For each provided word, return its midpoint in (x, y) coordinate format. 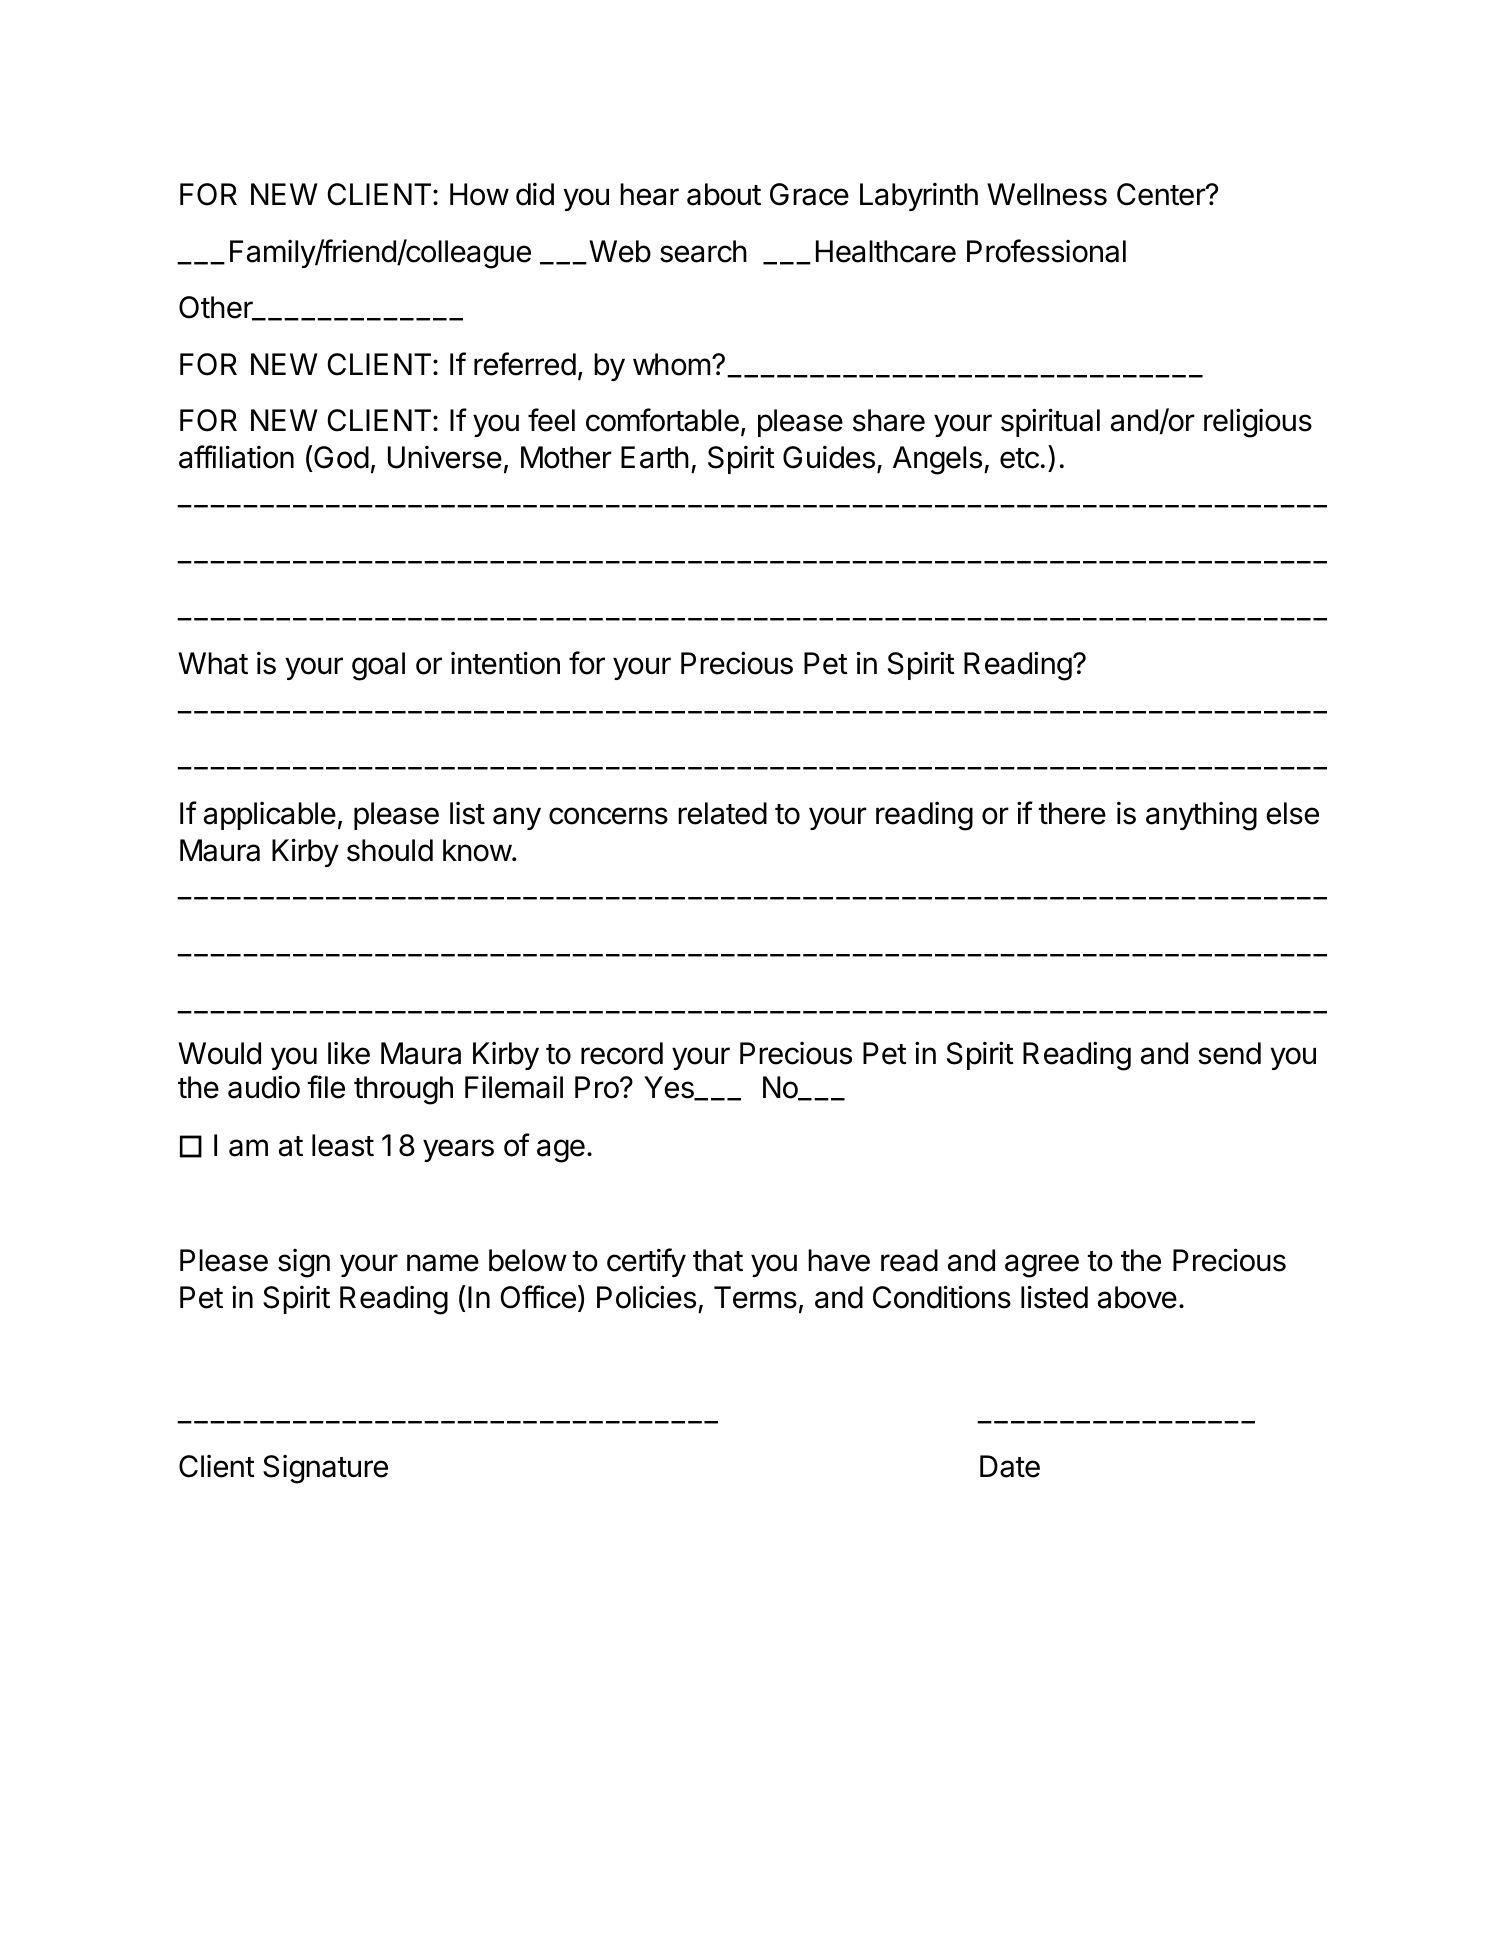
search (703, 251)
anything (1201, 816)
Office (538, 1297)
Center (1162, 194)
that (718, 1260)
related (722, 813)
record (622, 1053)
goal (378, 666)
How (479, 194)
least (343, 1145)
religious (1258, 423)
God (341, 457)
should (390, 850)
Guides (829, 457)
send (1229, 1053)
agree (1042, 1266)
